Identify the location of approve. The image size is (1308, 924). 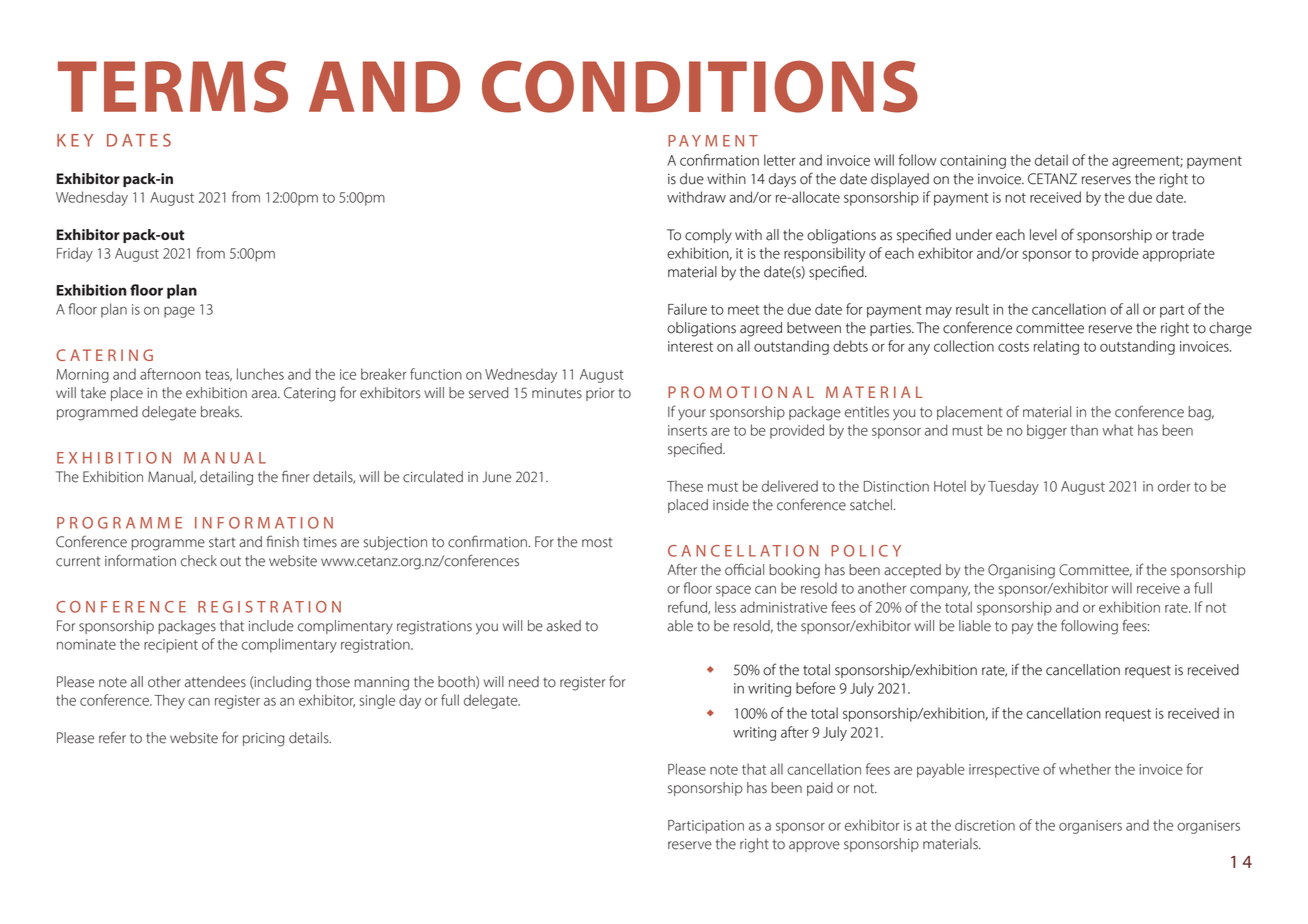
(814, 846).
